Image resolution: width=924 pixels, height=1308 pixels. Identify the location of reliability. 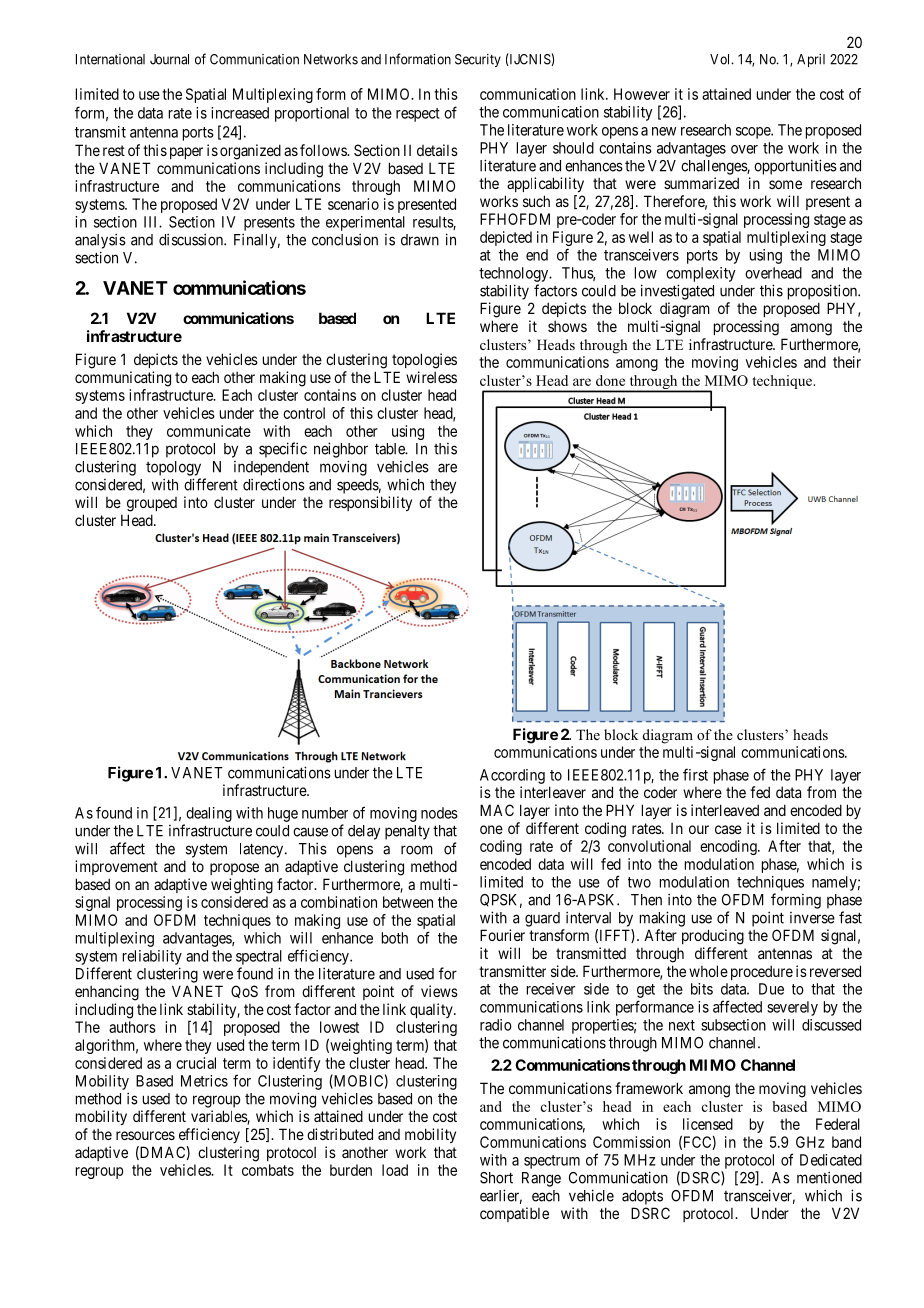
(152, 957).
